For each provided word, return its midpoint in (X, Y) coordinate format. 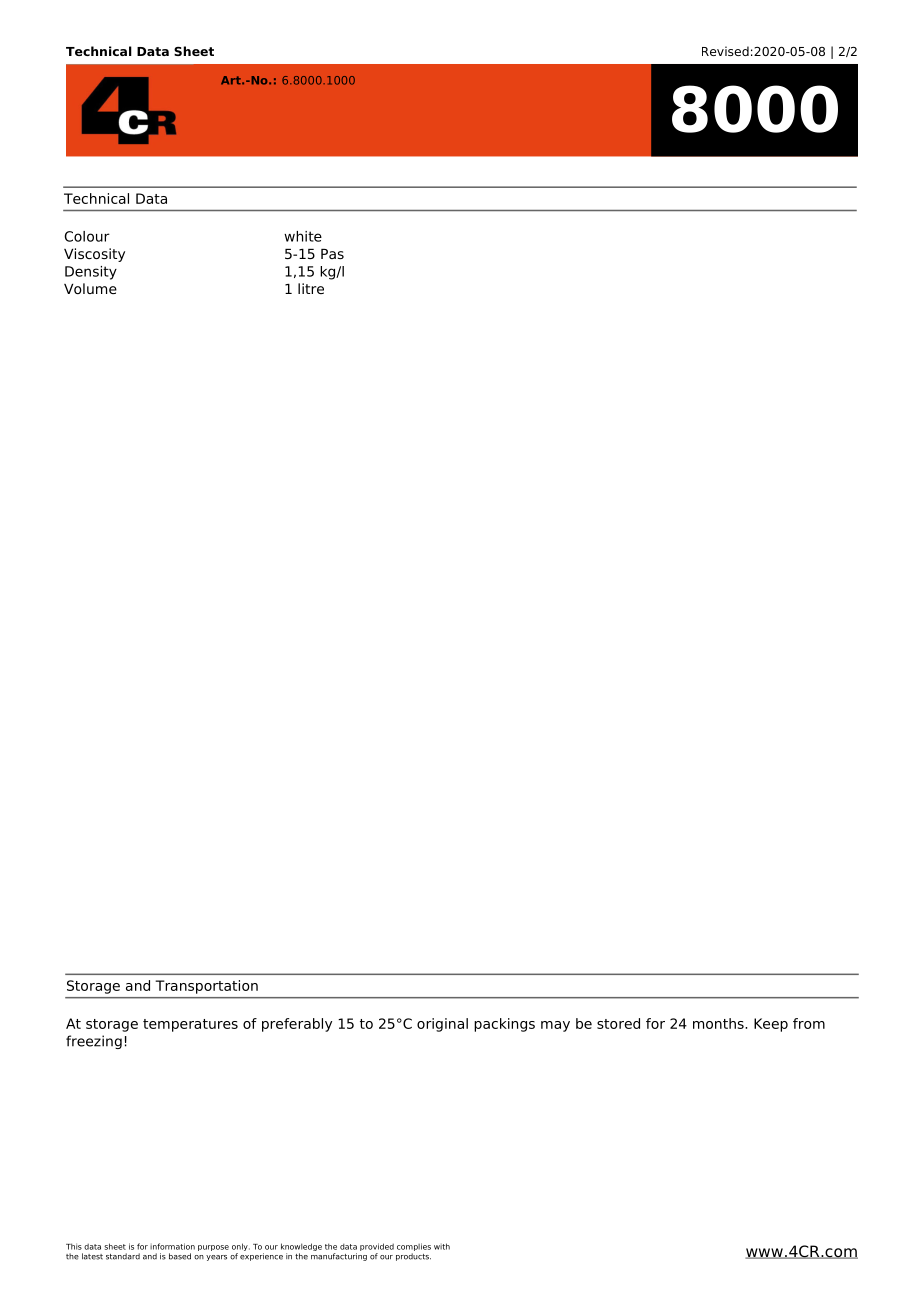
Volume (90, 288)
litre (311, 288)
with (442, 1246)
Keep (771, 1025)
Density (91, 273)
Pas (332, 254)
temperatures (190, 1025)
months (719, 1023)
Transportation (207, 987)
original (442, 1025)
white (303, 236)
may (555, 1026)
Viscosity (94, 255)
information (172, 1246)
